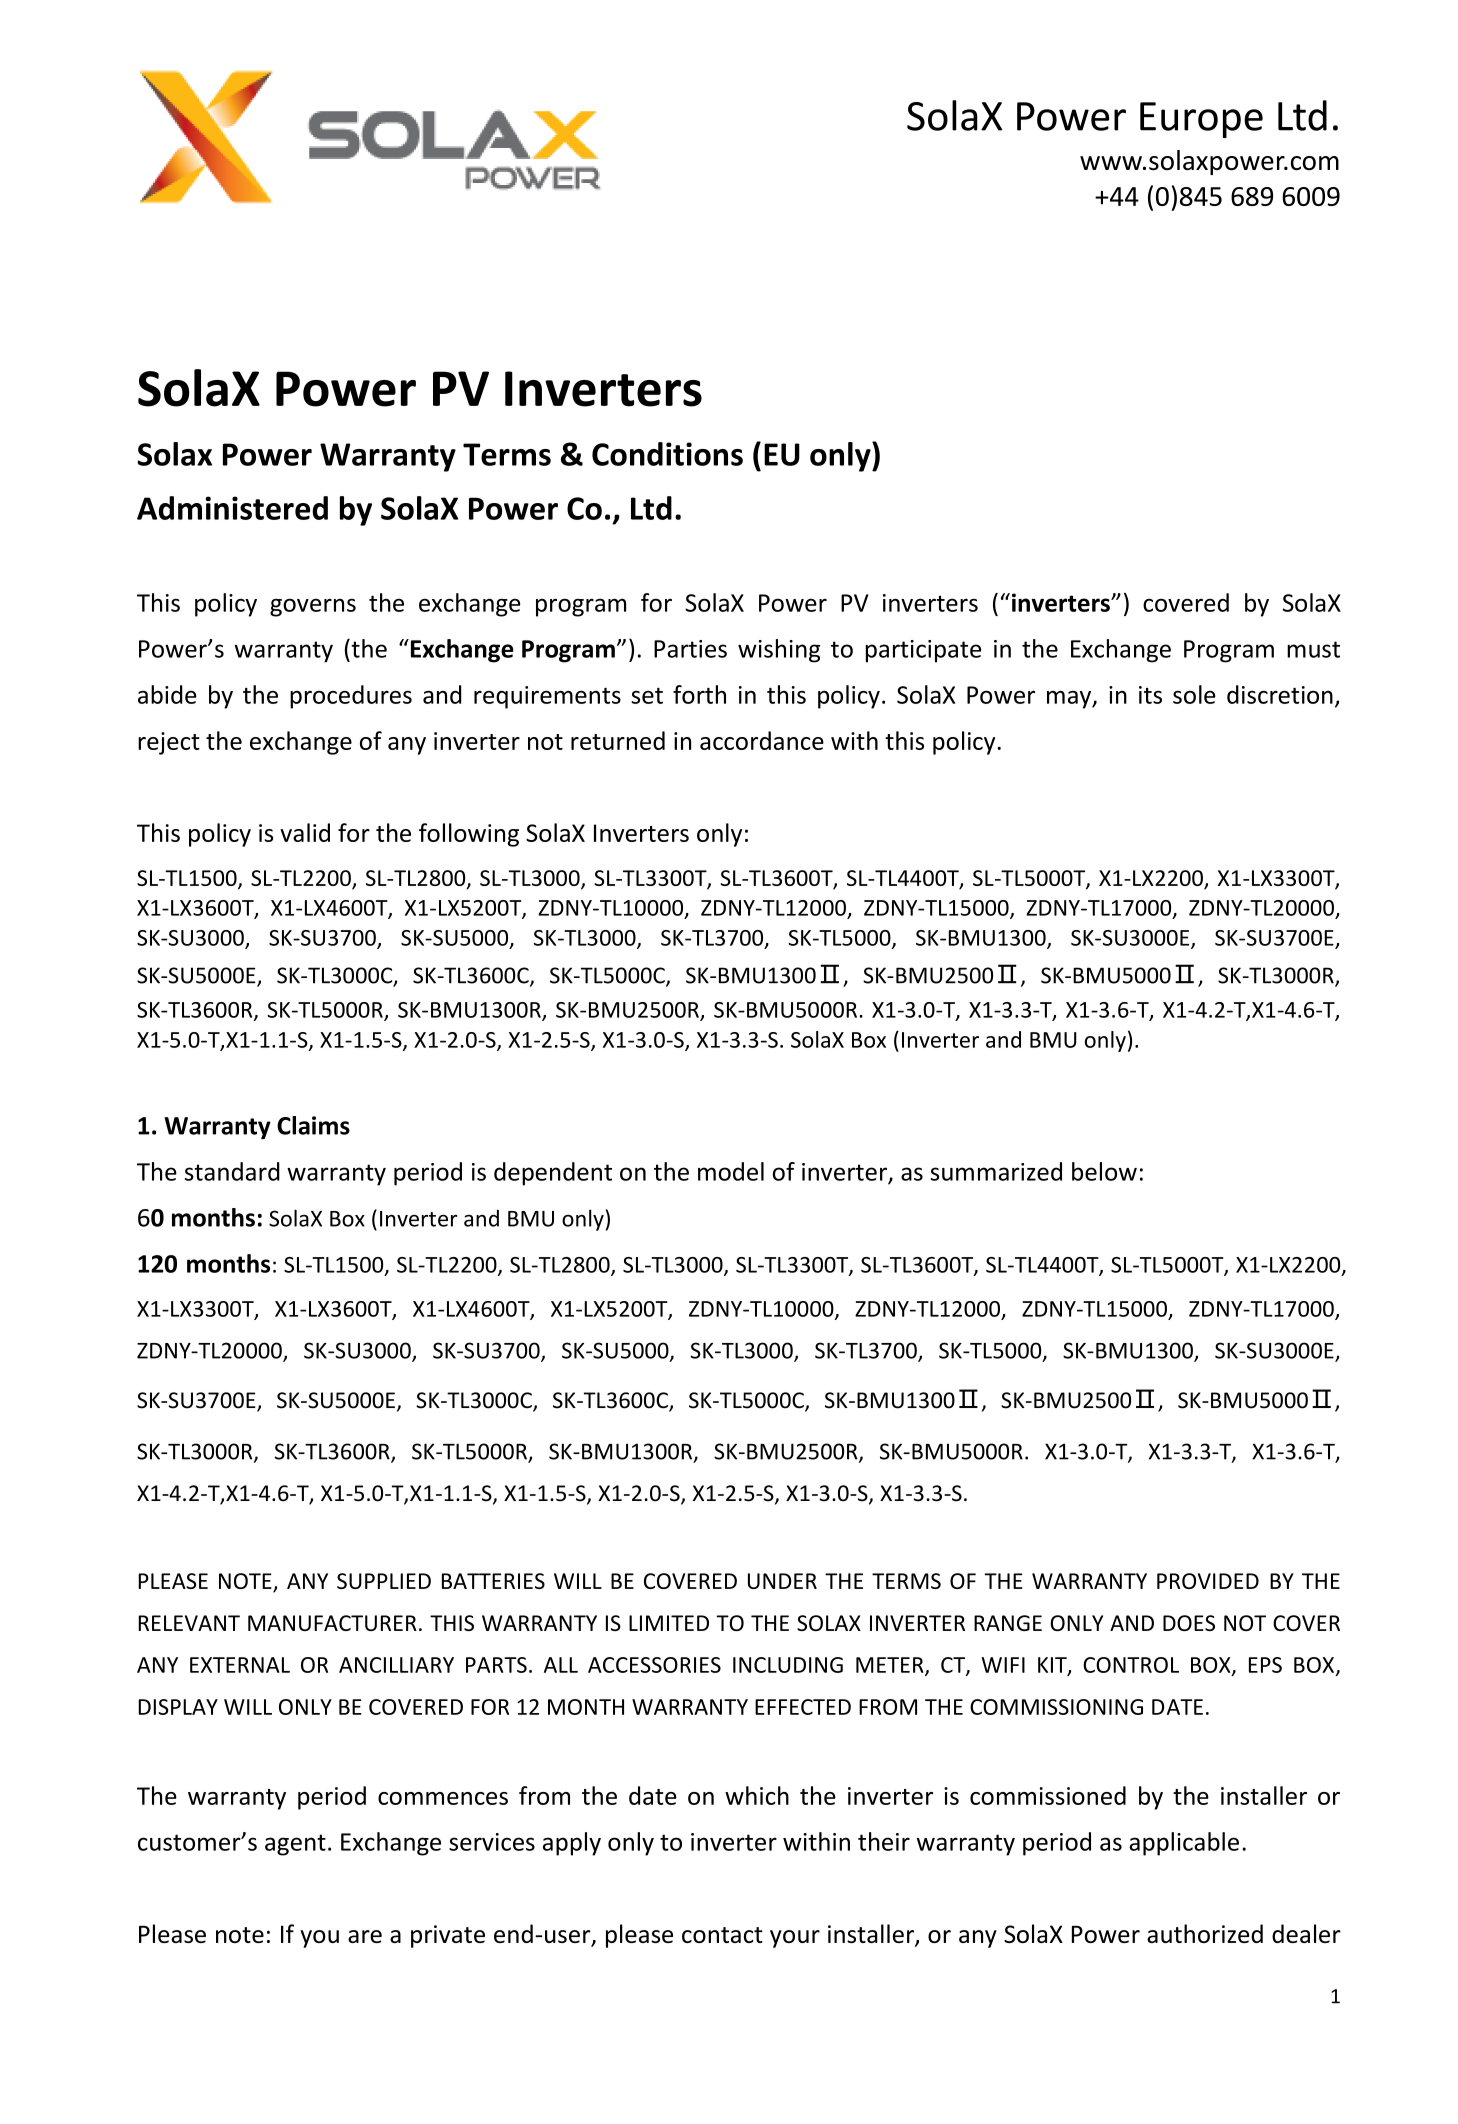  What do you see at coordinates (1201, 120) in the image?
I see `Europe` at bounding box center [1201, 120].
